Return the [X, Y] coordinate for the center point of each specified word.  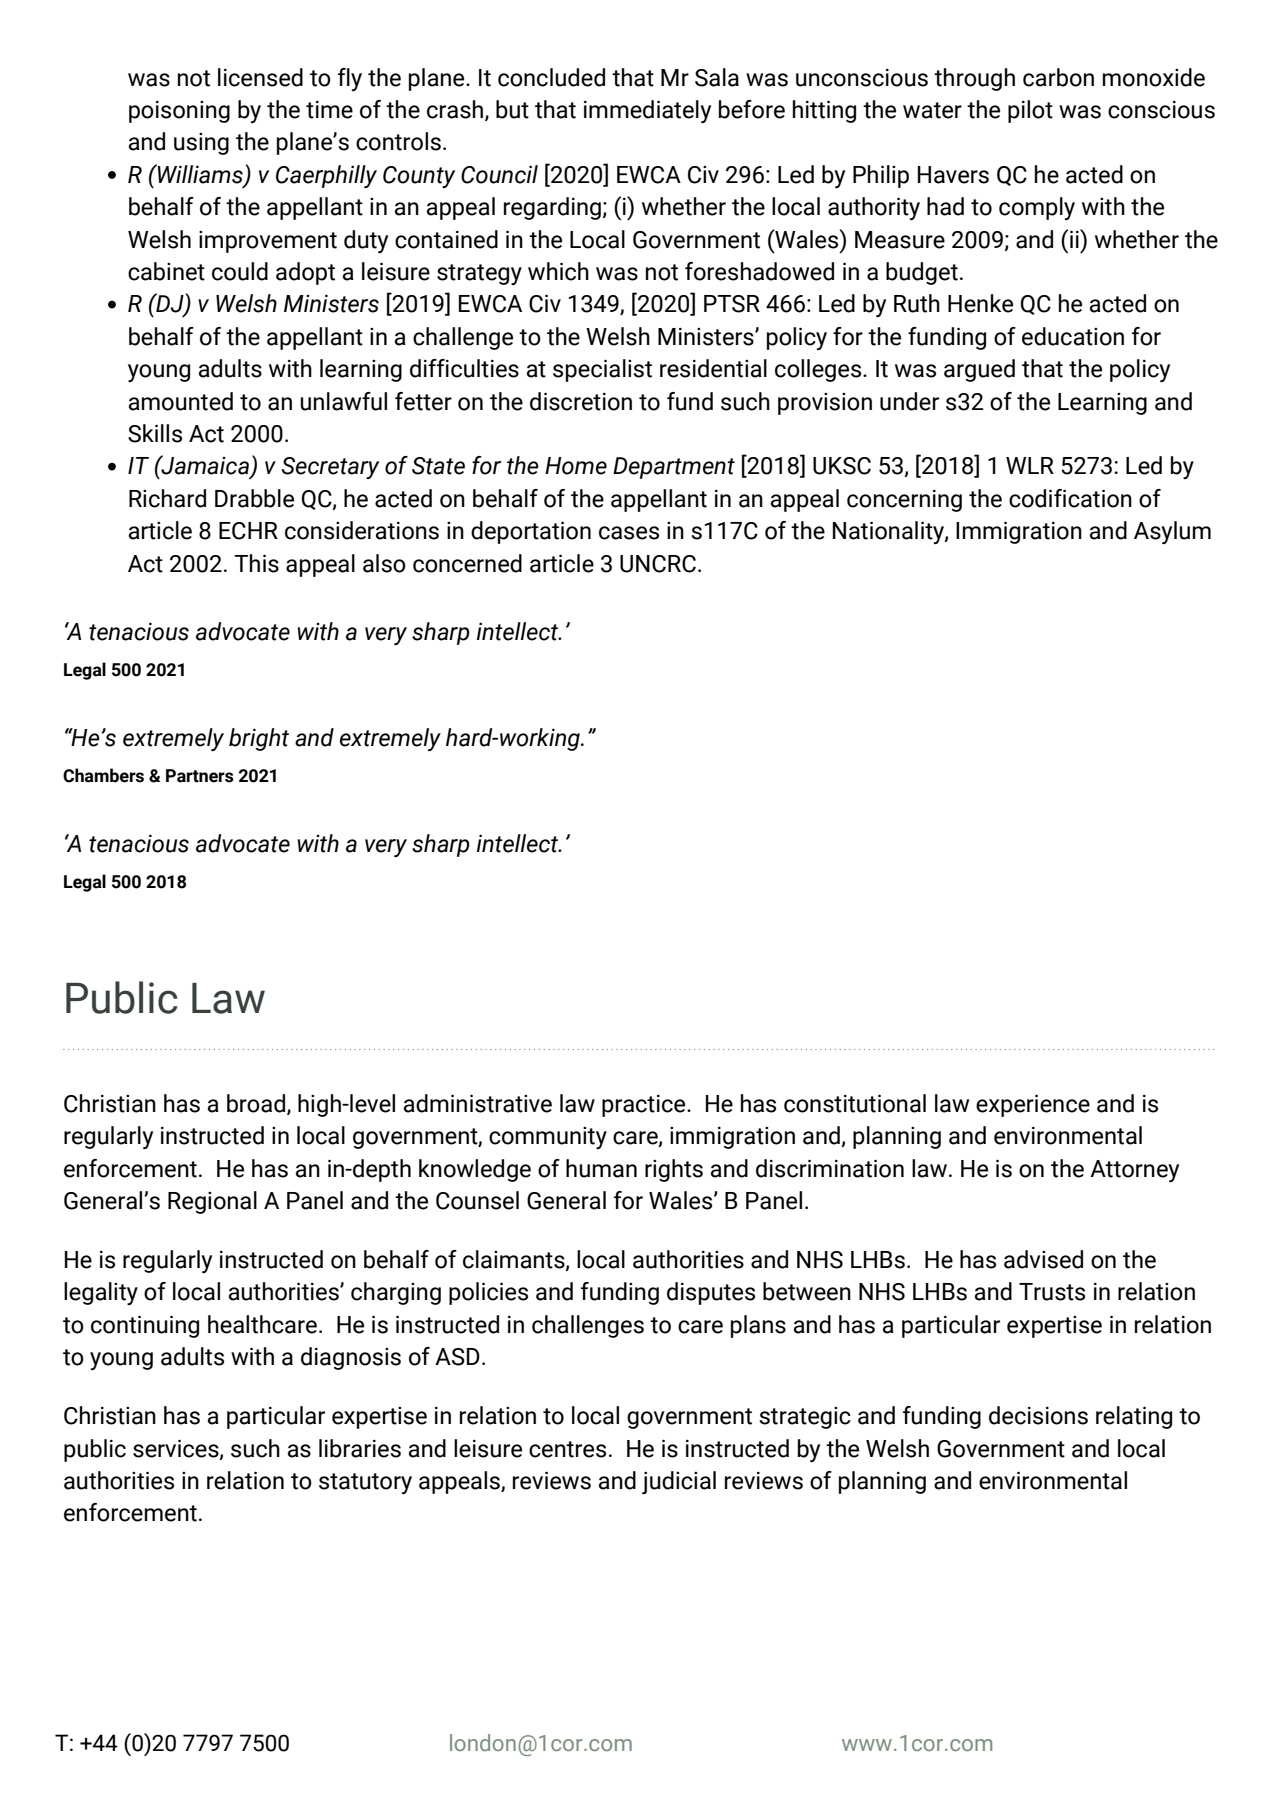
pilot [1030, 111]
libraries [360, 1448]
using [201, 144]
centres [567, 1449]
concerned [467, 563]
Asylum [1172, 532]
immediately [647, 111]
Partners [200, 776]
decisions [1038, 1415]
